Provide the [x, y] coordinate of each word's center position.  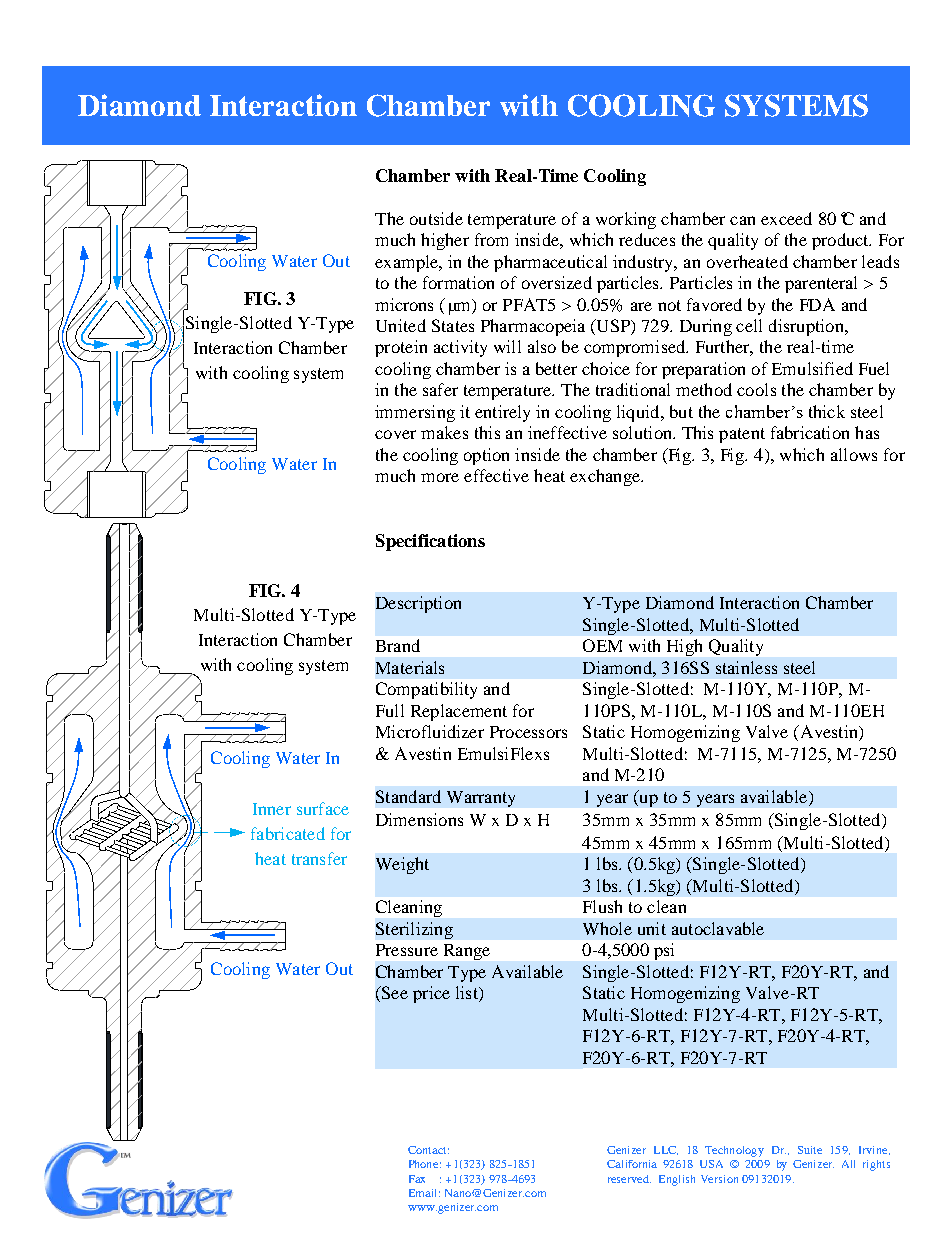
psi [664, 951]
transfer [319, 858]
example [407, 263]
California [632, 1164]
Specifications [430, 542]
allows [854, 454]
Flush [602, 906]
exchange [606, 477]
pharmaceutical [550, 263]
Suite [810, 1150]
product [841, 241]
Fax [417, 1179]
